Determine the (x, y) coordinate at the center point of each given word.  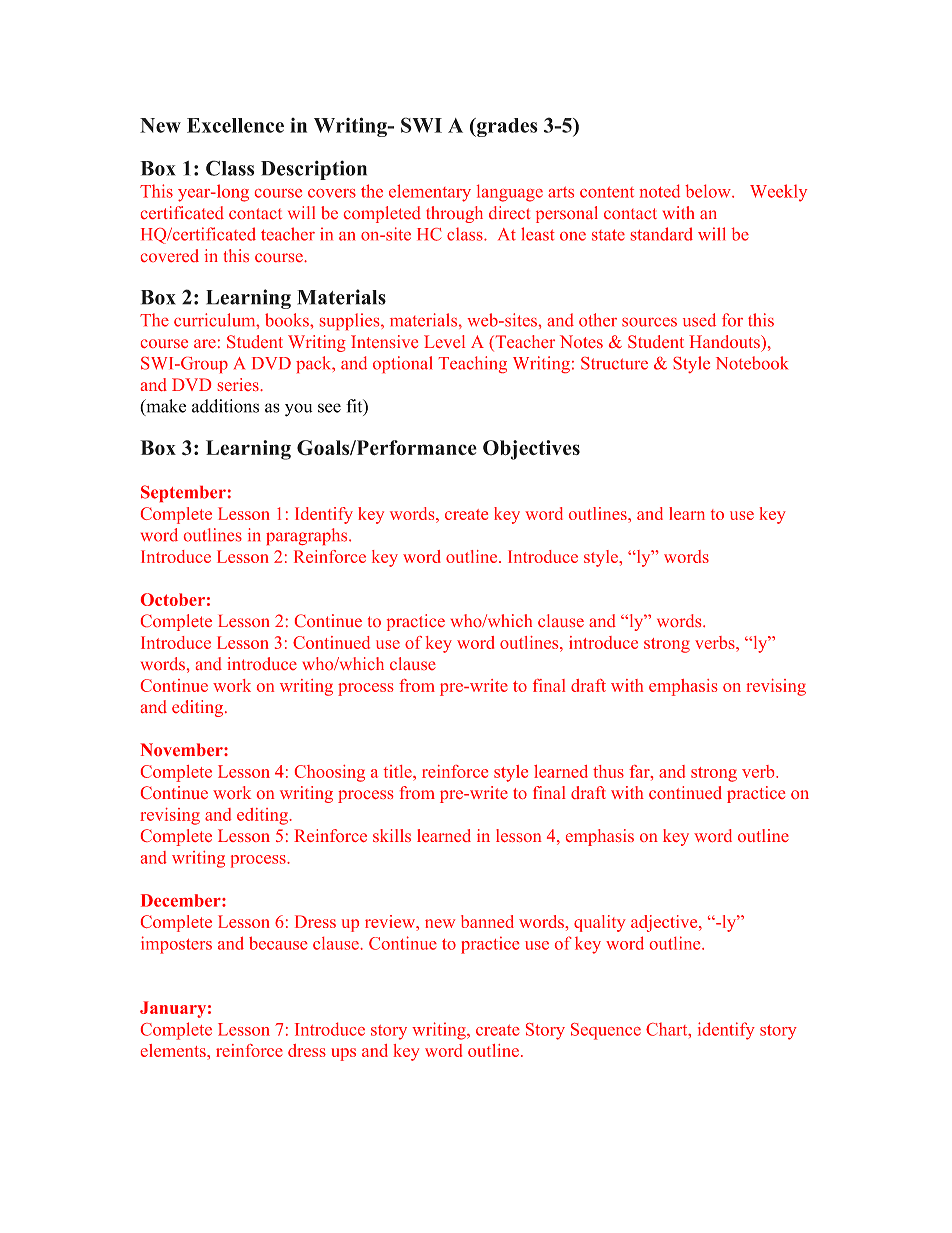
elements (174, 1050)
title (398, 771)
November (182, 749)
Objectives (531, 450)
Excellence (235, 125)
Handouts (725, 341)
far (640, 771)
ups (343, 1054)
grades (506, 127)
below (709, 191)
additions (225, 406)
